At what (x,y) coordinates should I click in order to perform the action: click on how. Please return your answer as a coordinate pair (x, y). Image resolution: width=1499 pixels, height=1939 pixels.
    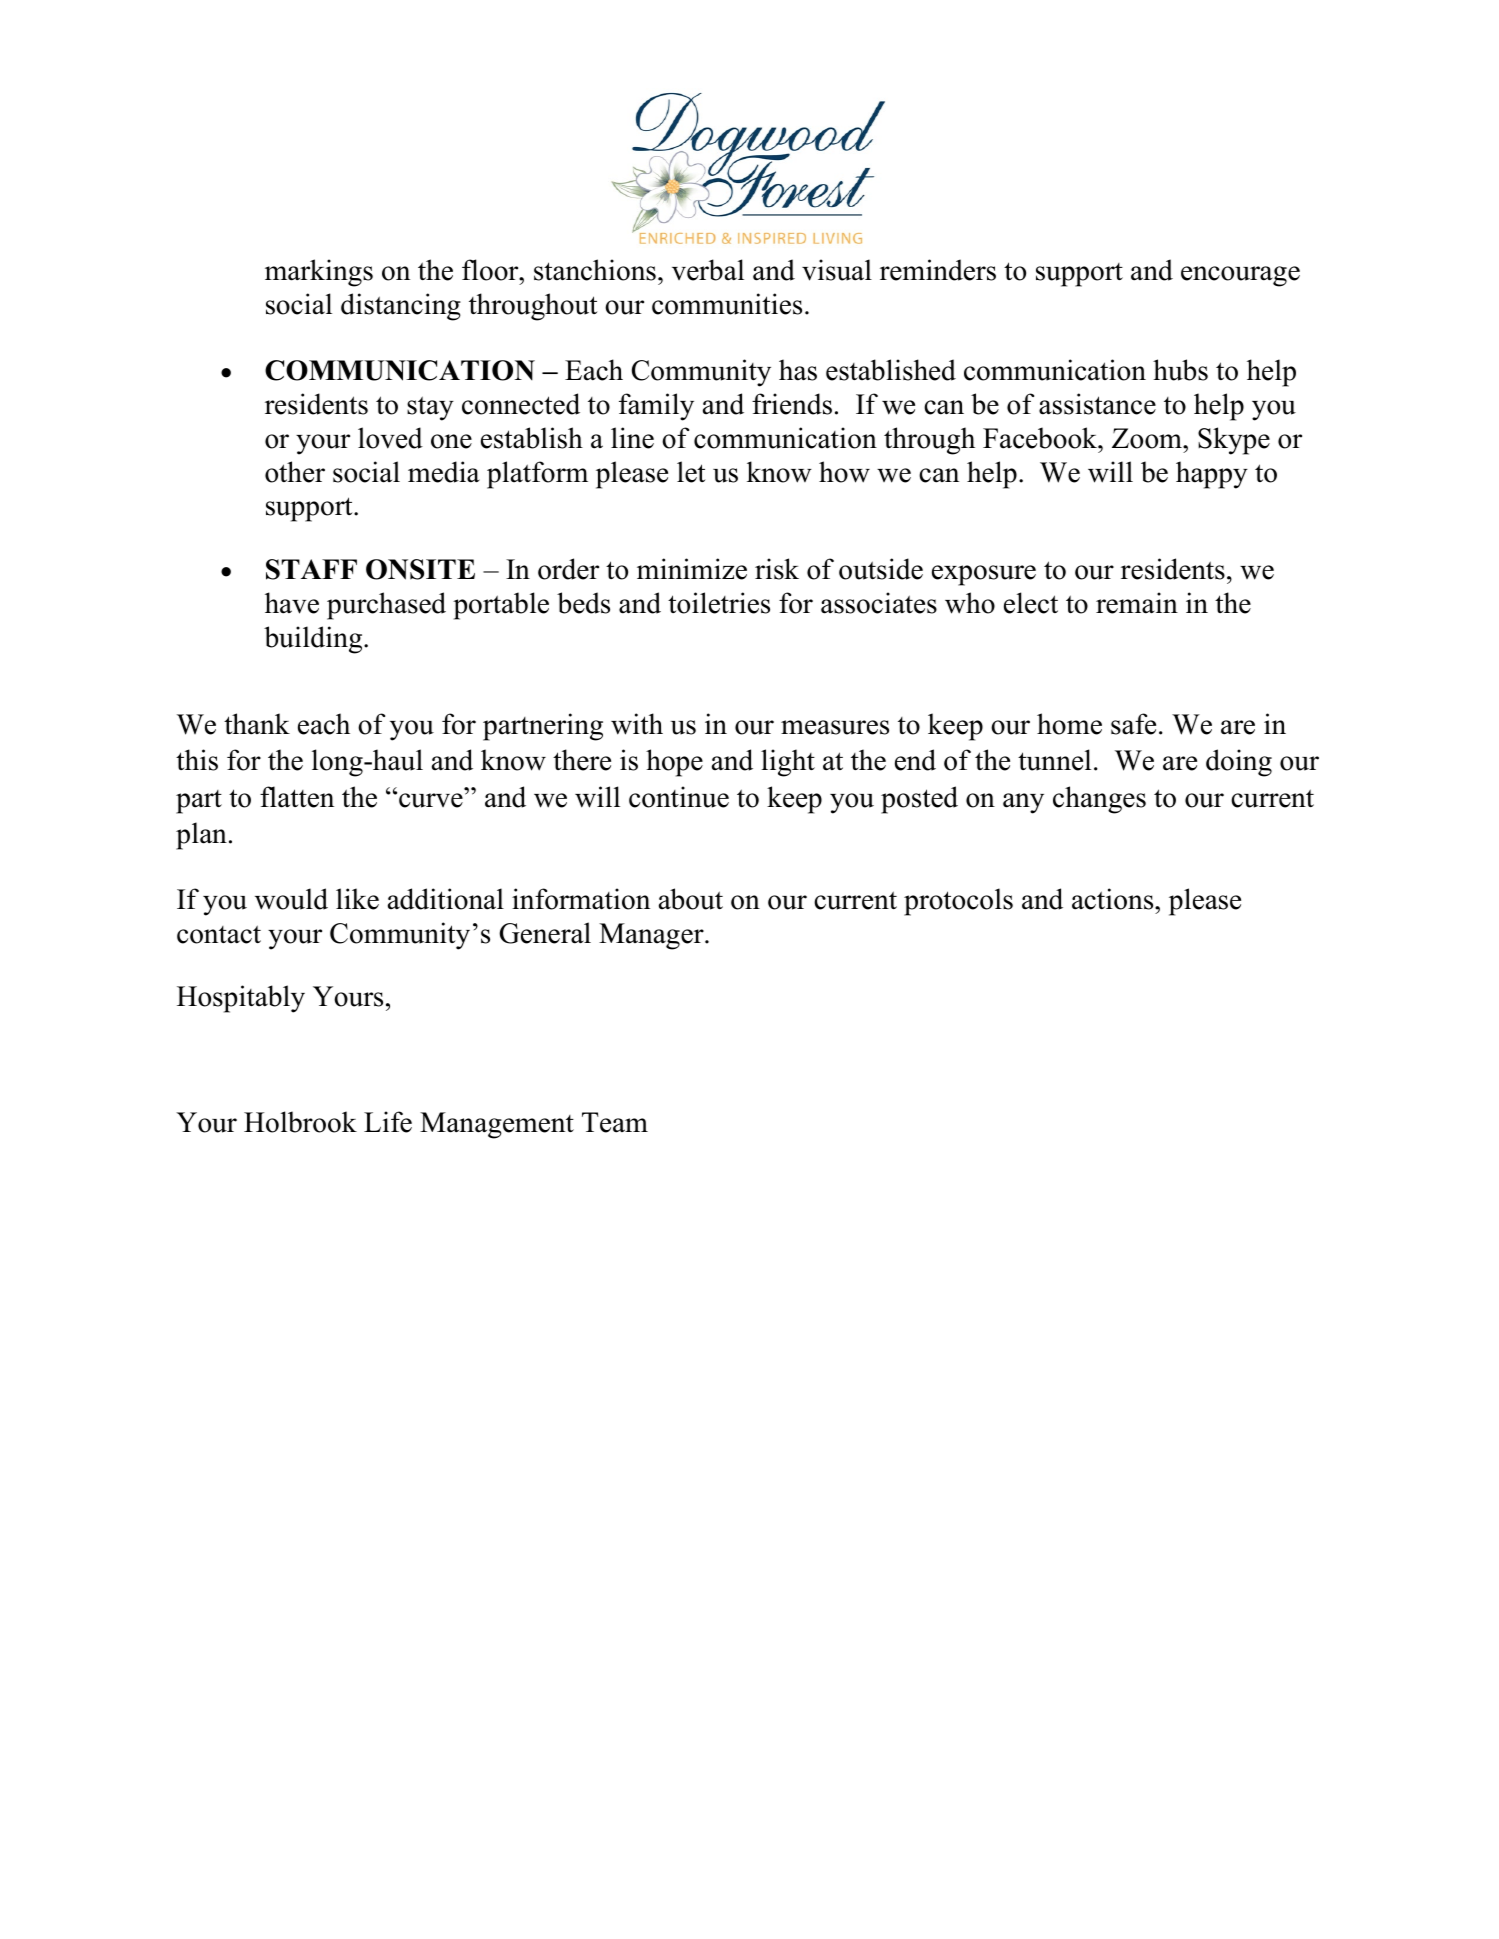
    Looking at the image, I should click on (844, 472).
